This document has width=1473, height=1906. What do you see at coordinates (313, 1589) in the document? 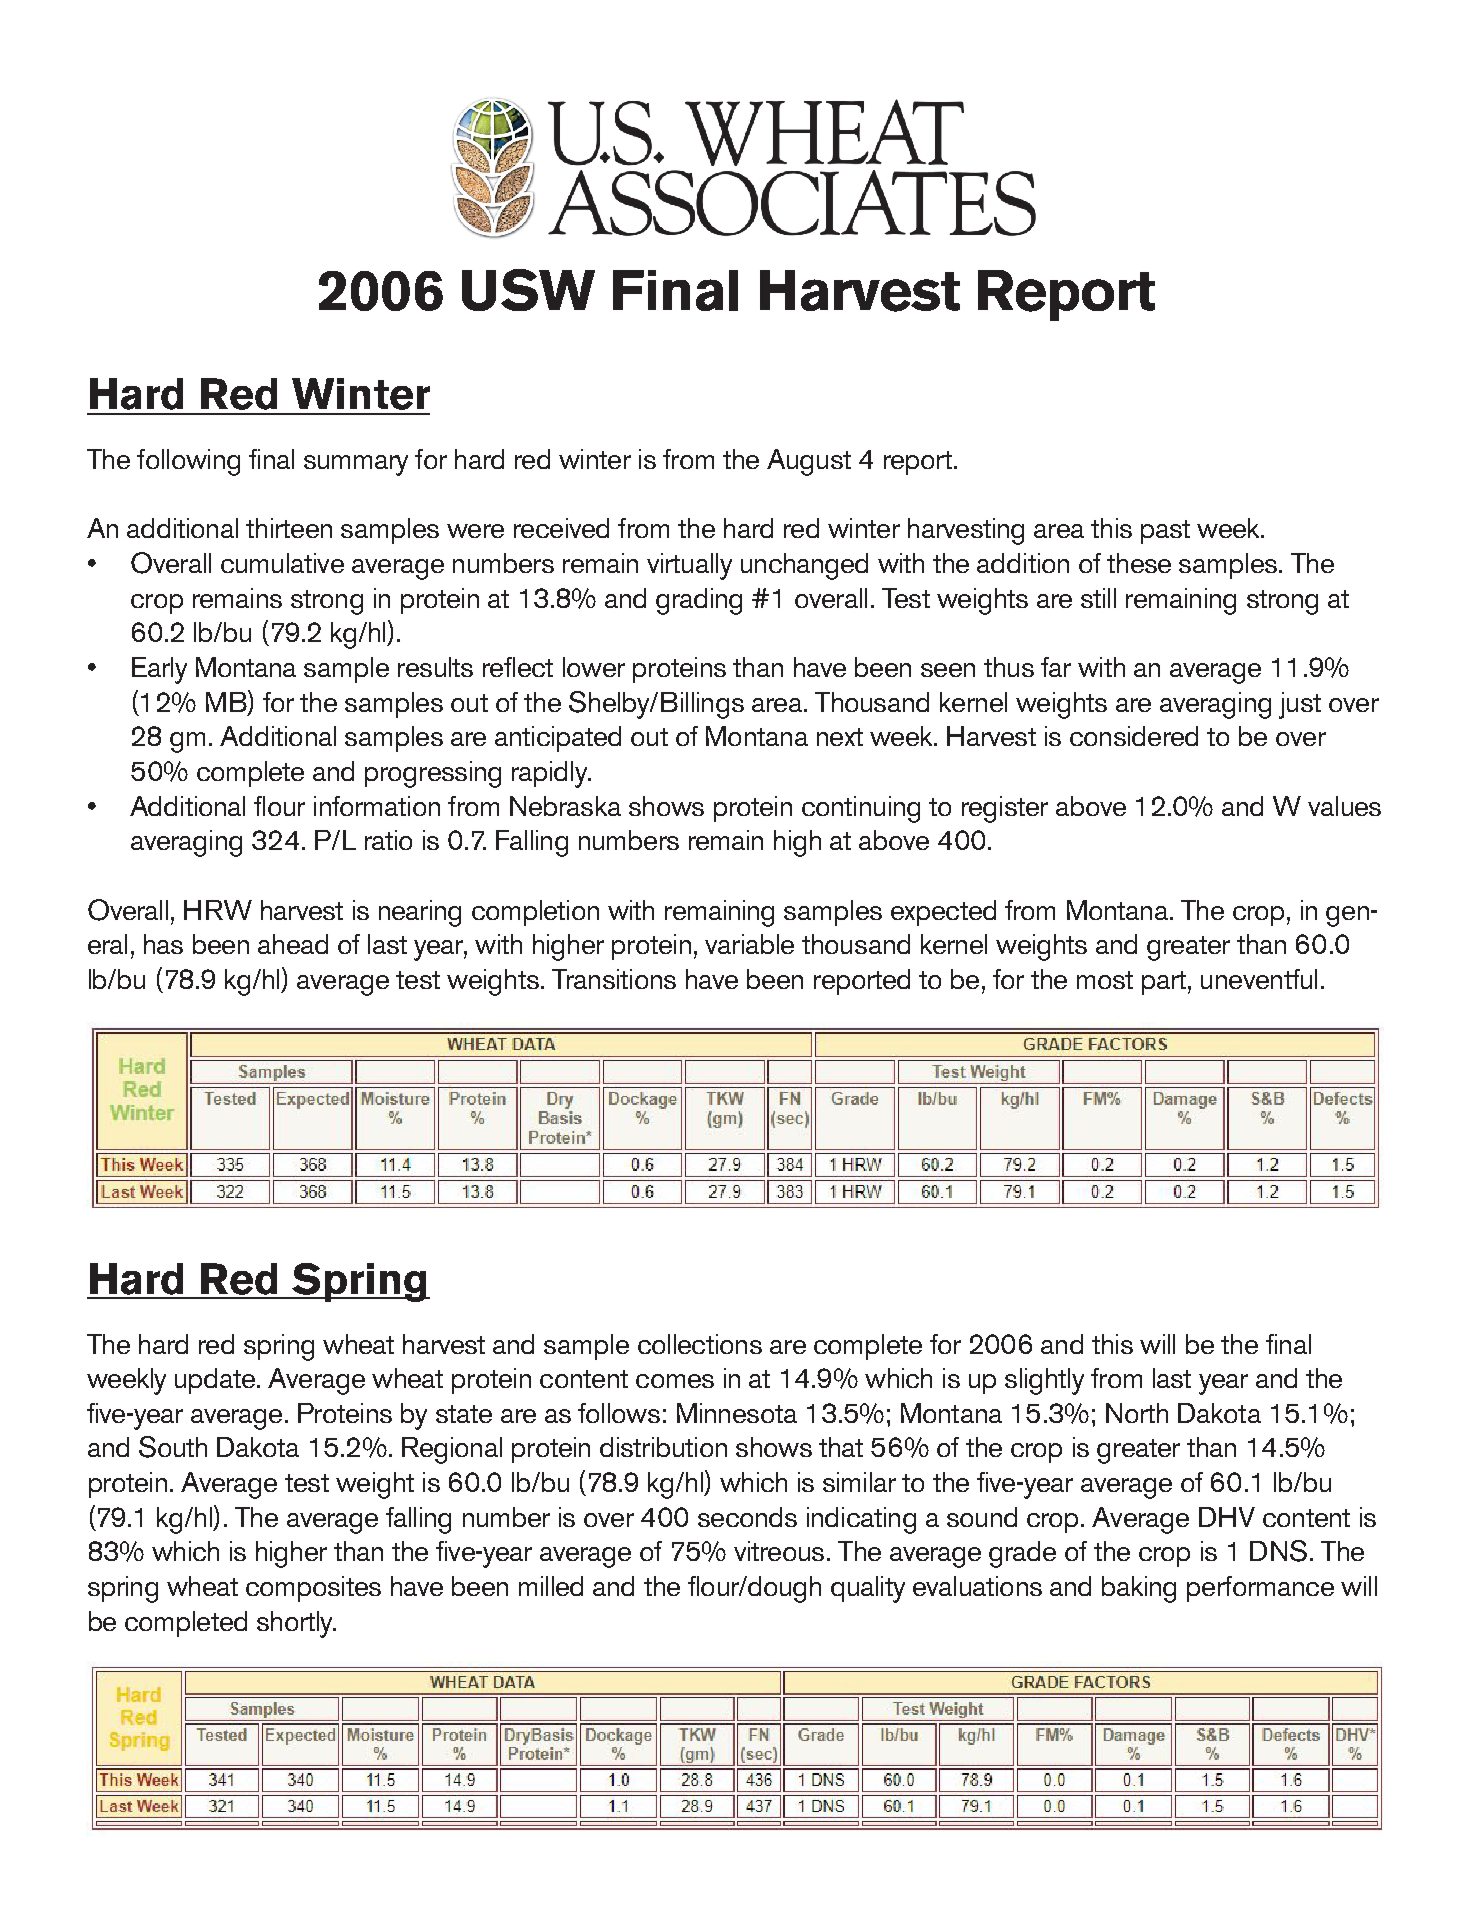
I see `composites` at bounding box center [313, 1589].
